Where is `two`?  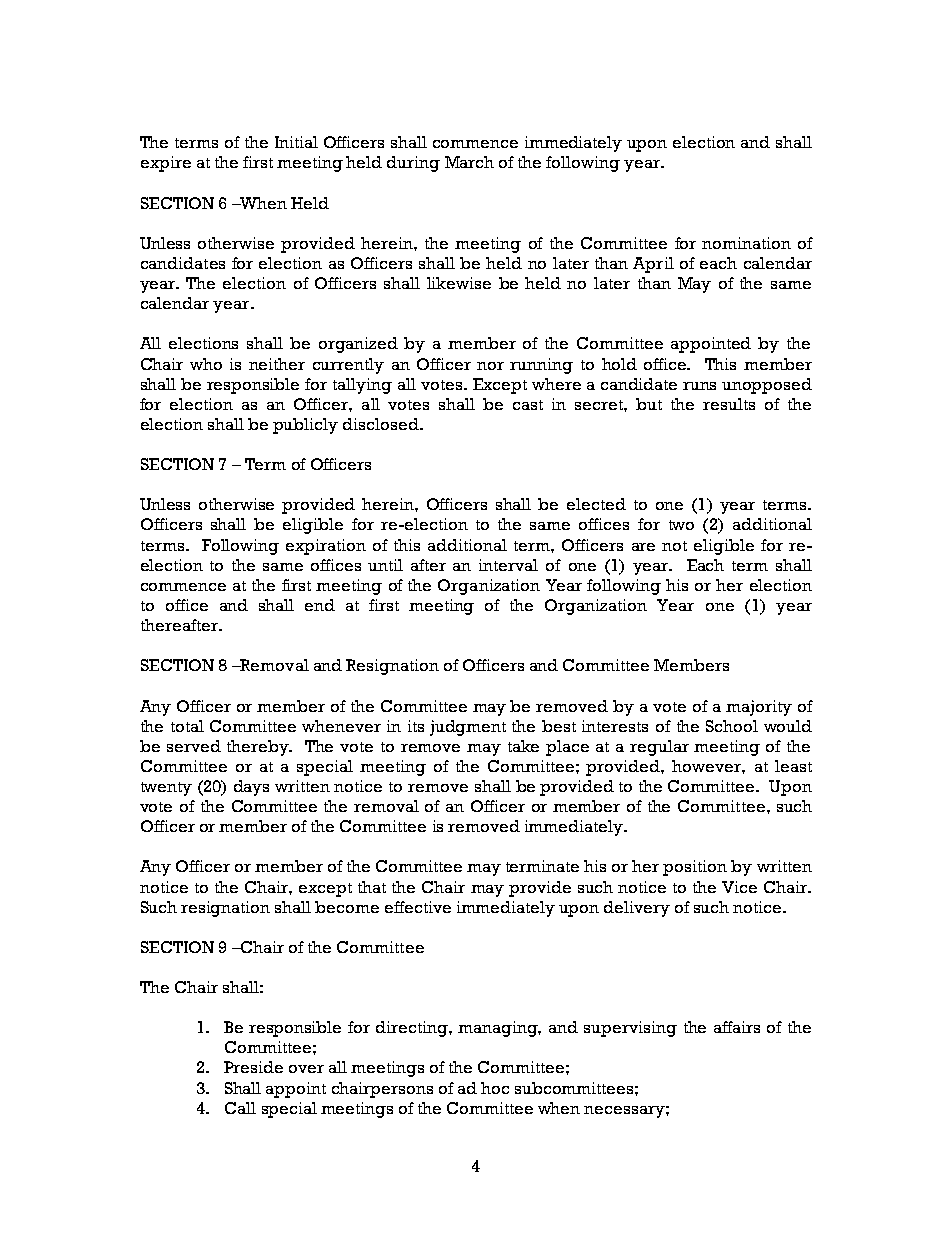
two is located at coordinates (681, 525).
